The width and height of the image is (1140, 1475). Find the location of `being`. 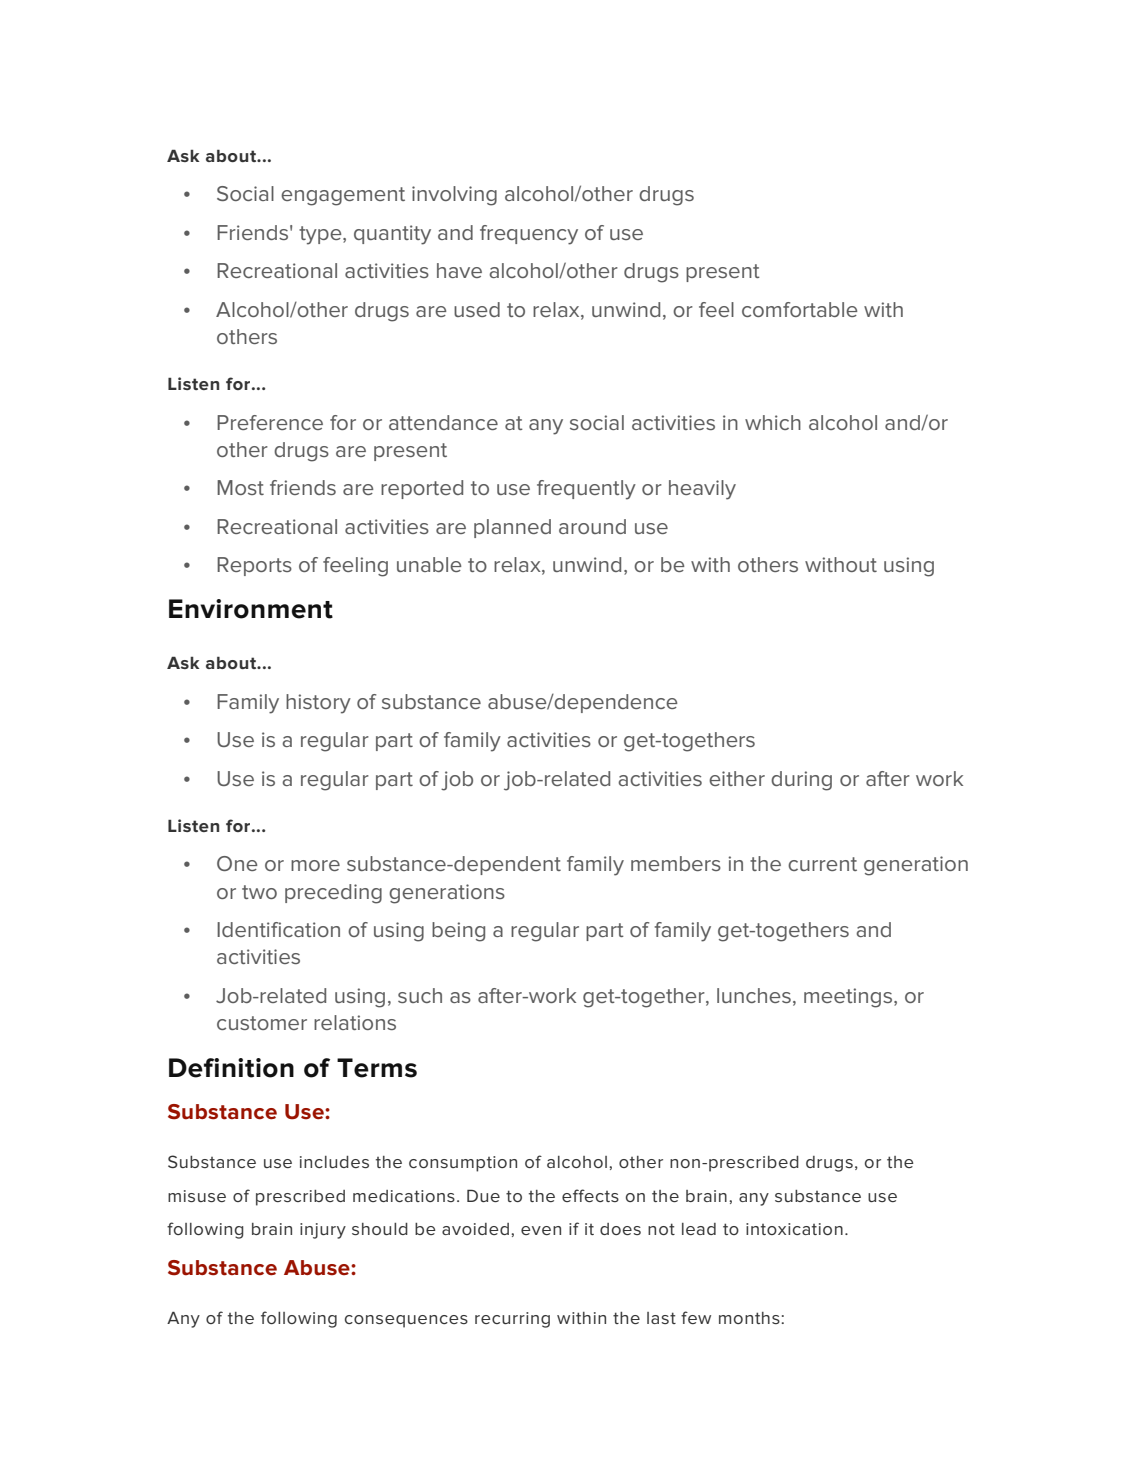

being is located at coordinates (458, 932).
